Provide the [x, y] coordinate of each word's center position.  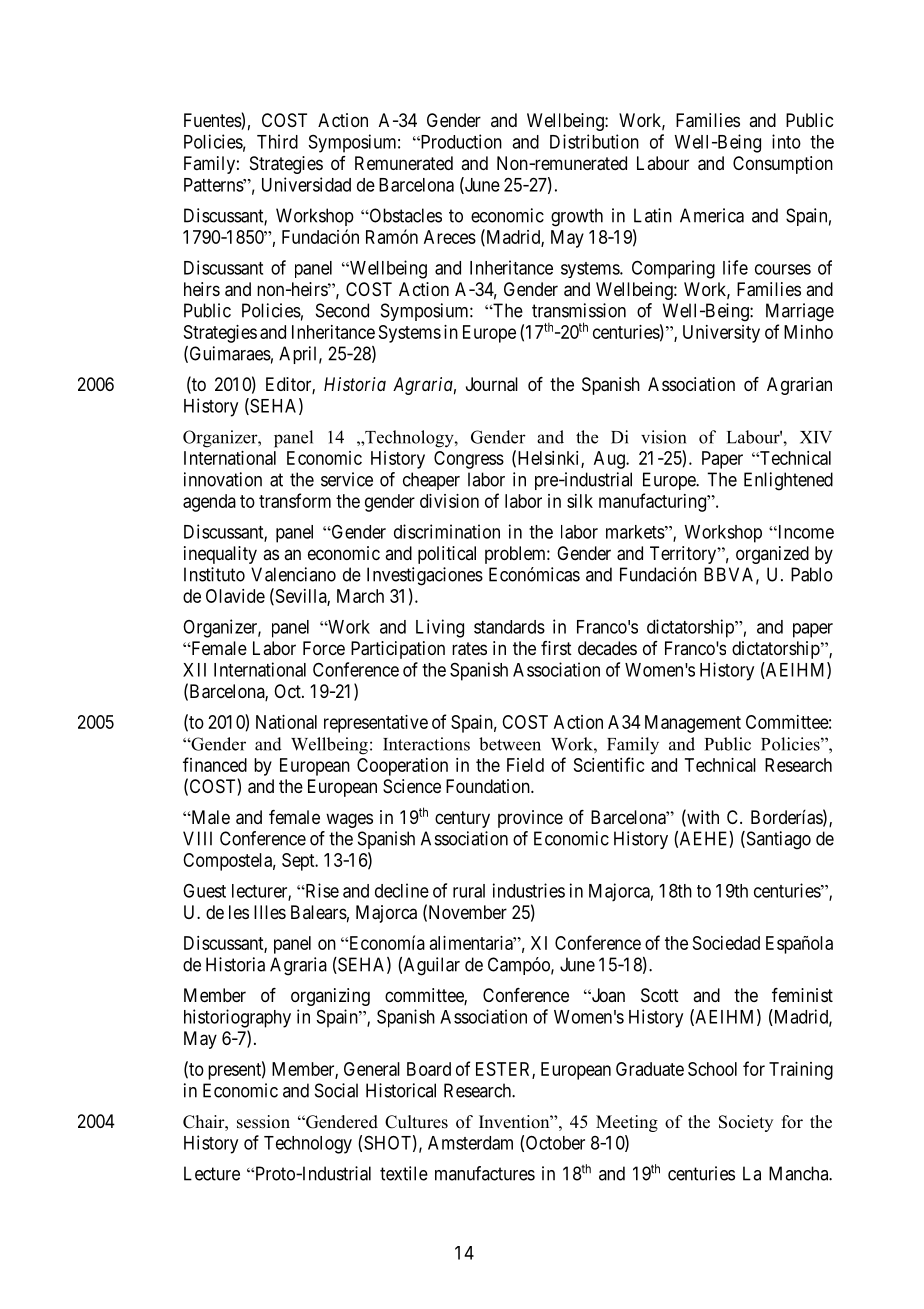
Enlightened [788, 481]
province [530, 819]
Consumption [783, 165]
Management [693, 724]
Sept [299, 862]
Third [277, 141]
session [263, 1122]
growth [577, 217]
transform [295, 500]
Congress [469, 460]
